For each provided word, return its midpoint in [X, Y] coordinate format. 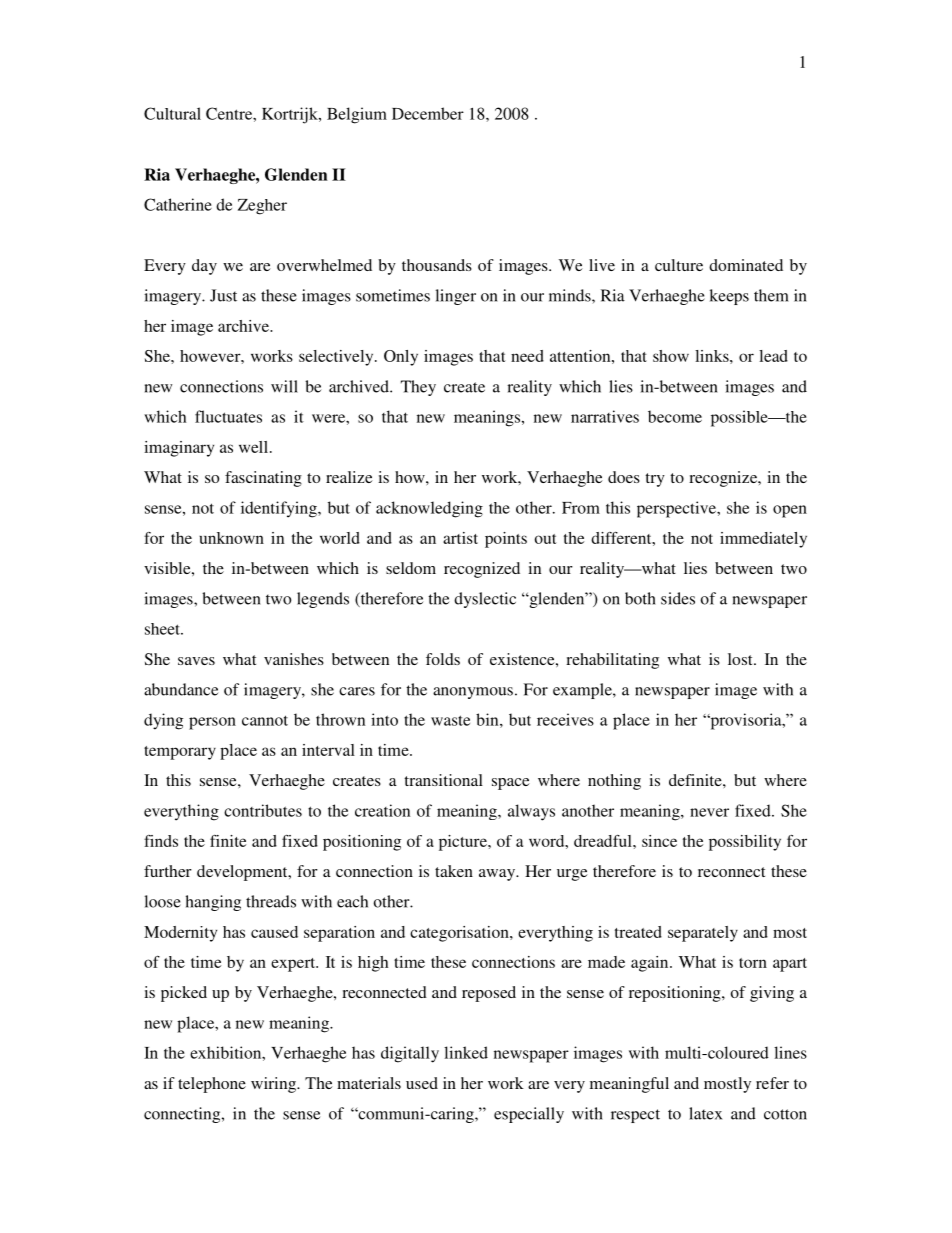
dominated [746, 265]
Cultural [172, 113]
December [428, 113]
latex [705, 1113]
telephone [212, 1085]
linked [466, 1052]
